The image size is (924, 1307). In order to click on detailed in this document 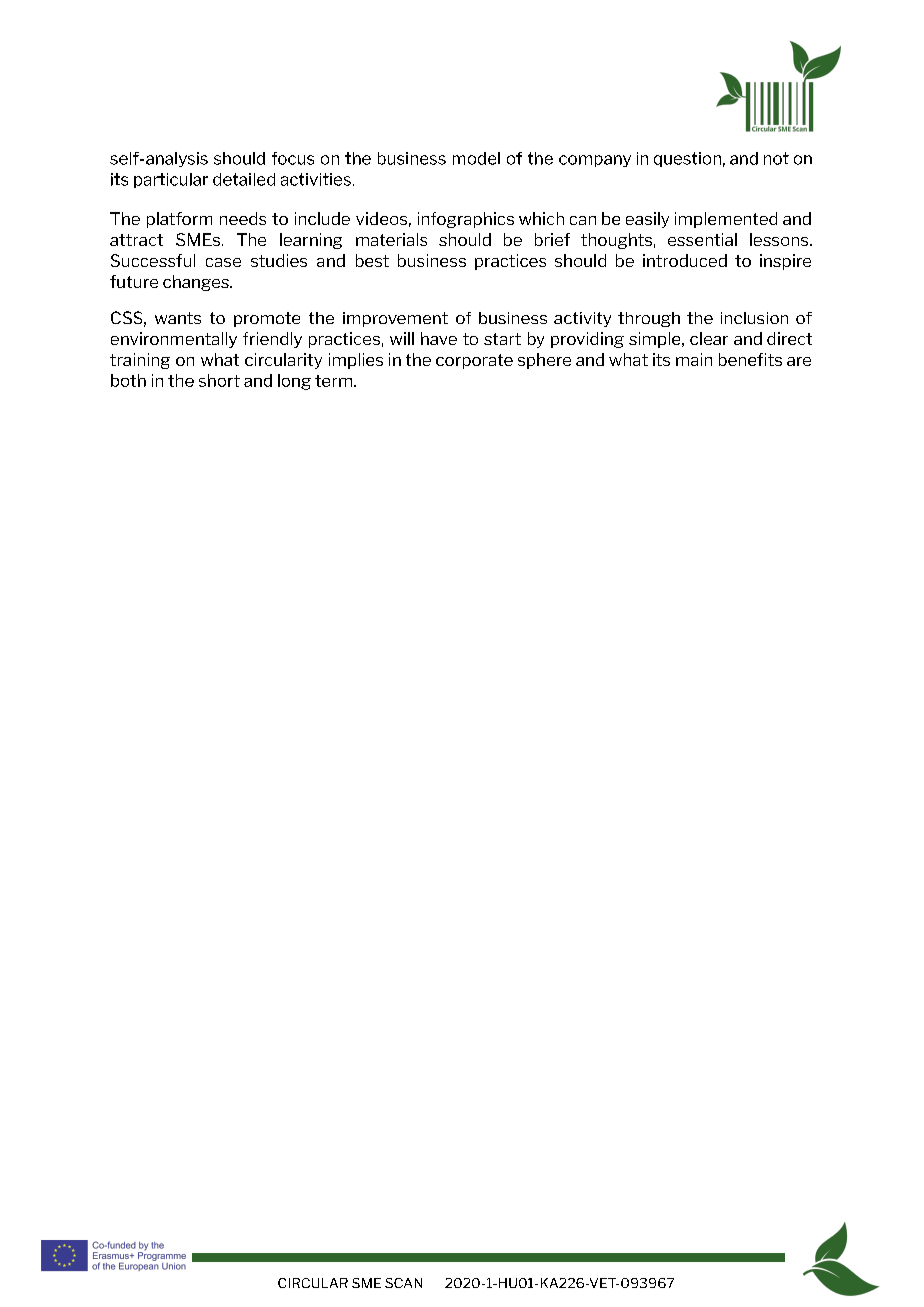, I will do `click(244, 179)`.
